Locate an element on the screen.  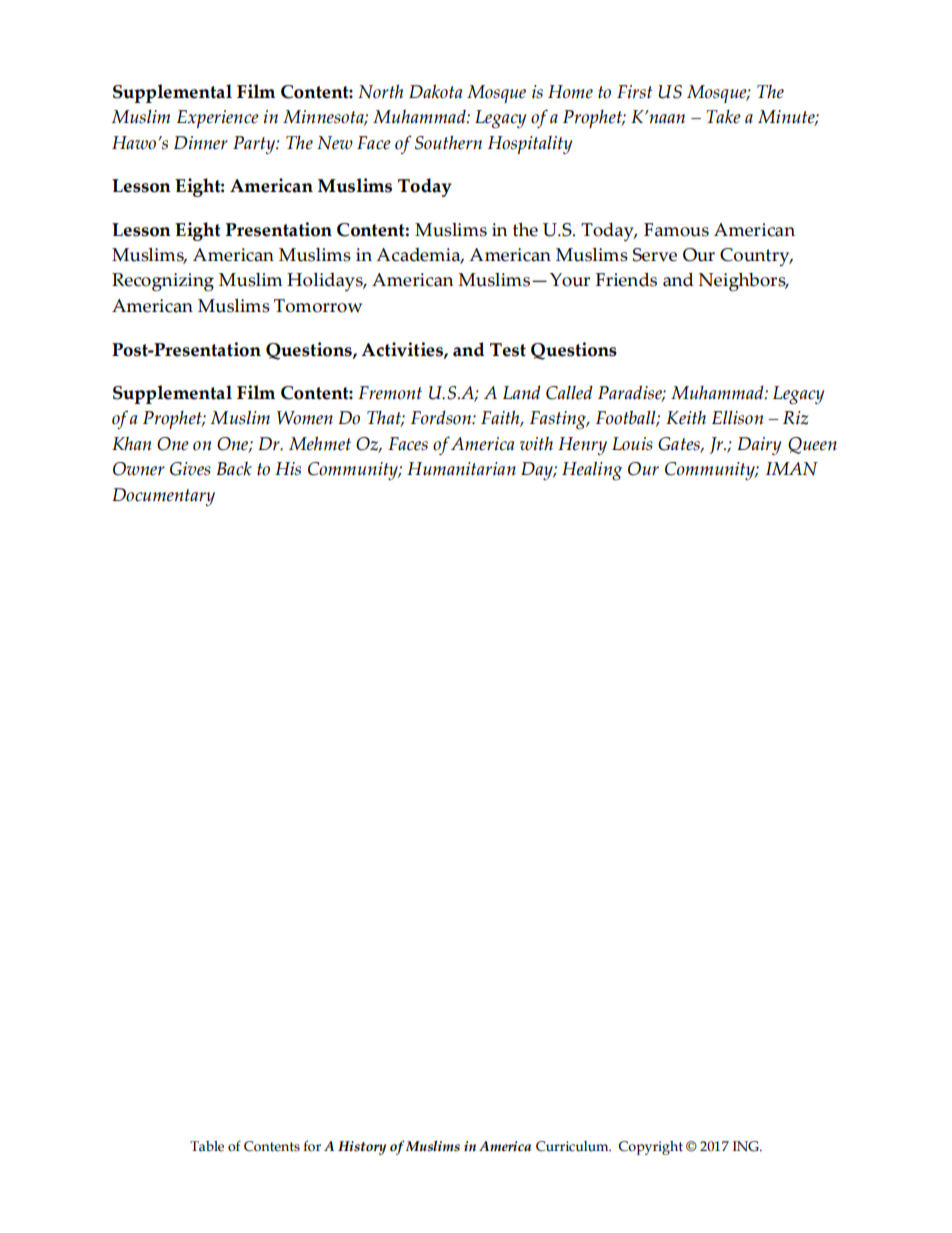
Test is located at coordinates (508, 350).
